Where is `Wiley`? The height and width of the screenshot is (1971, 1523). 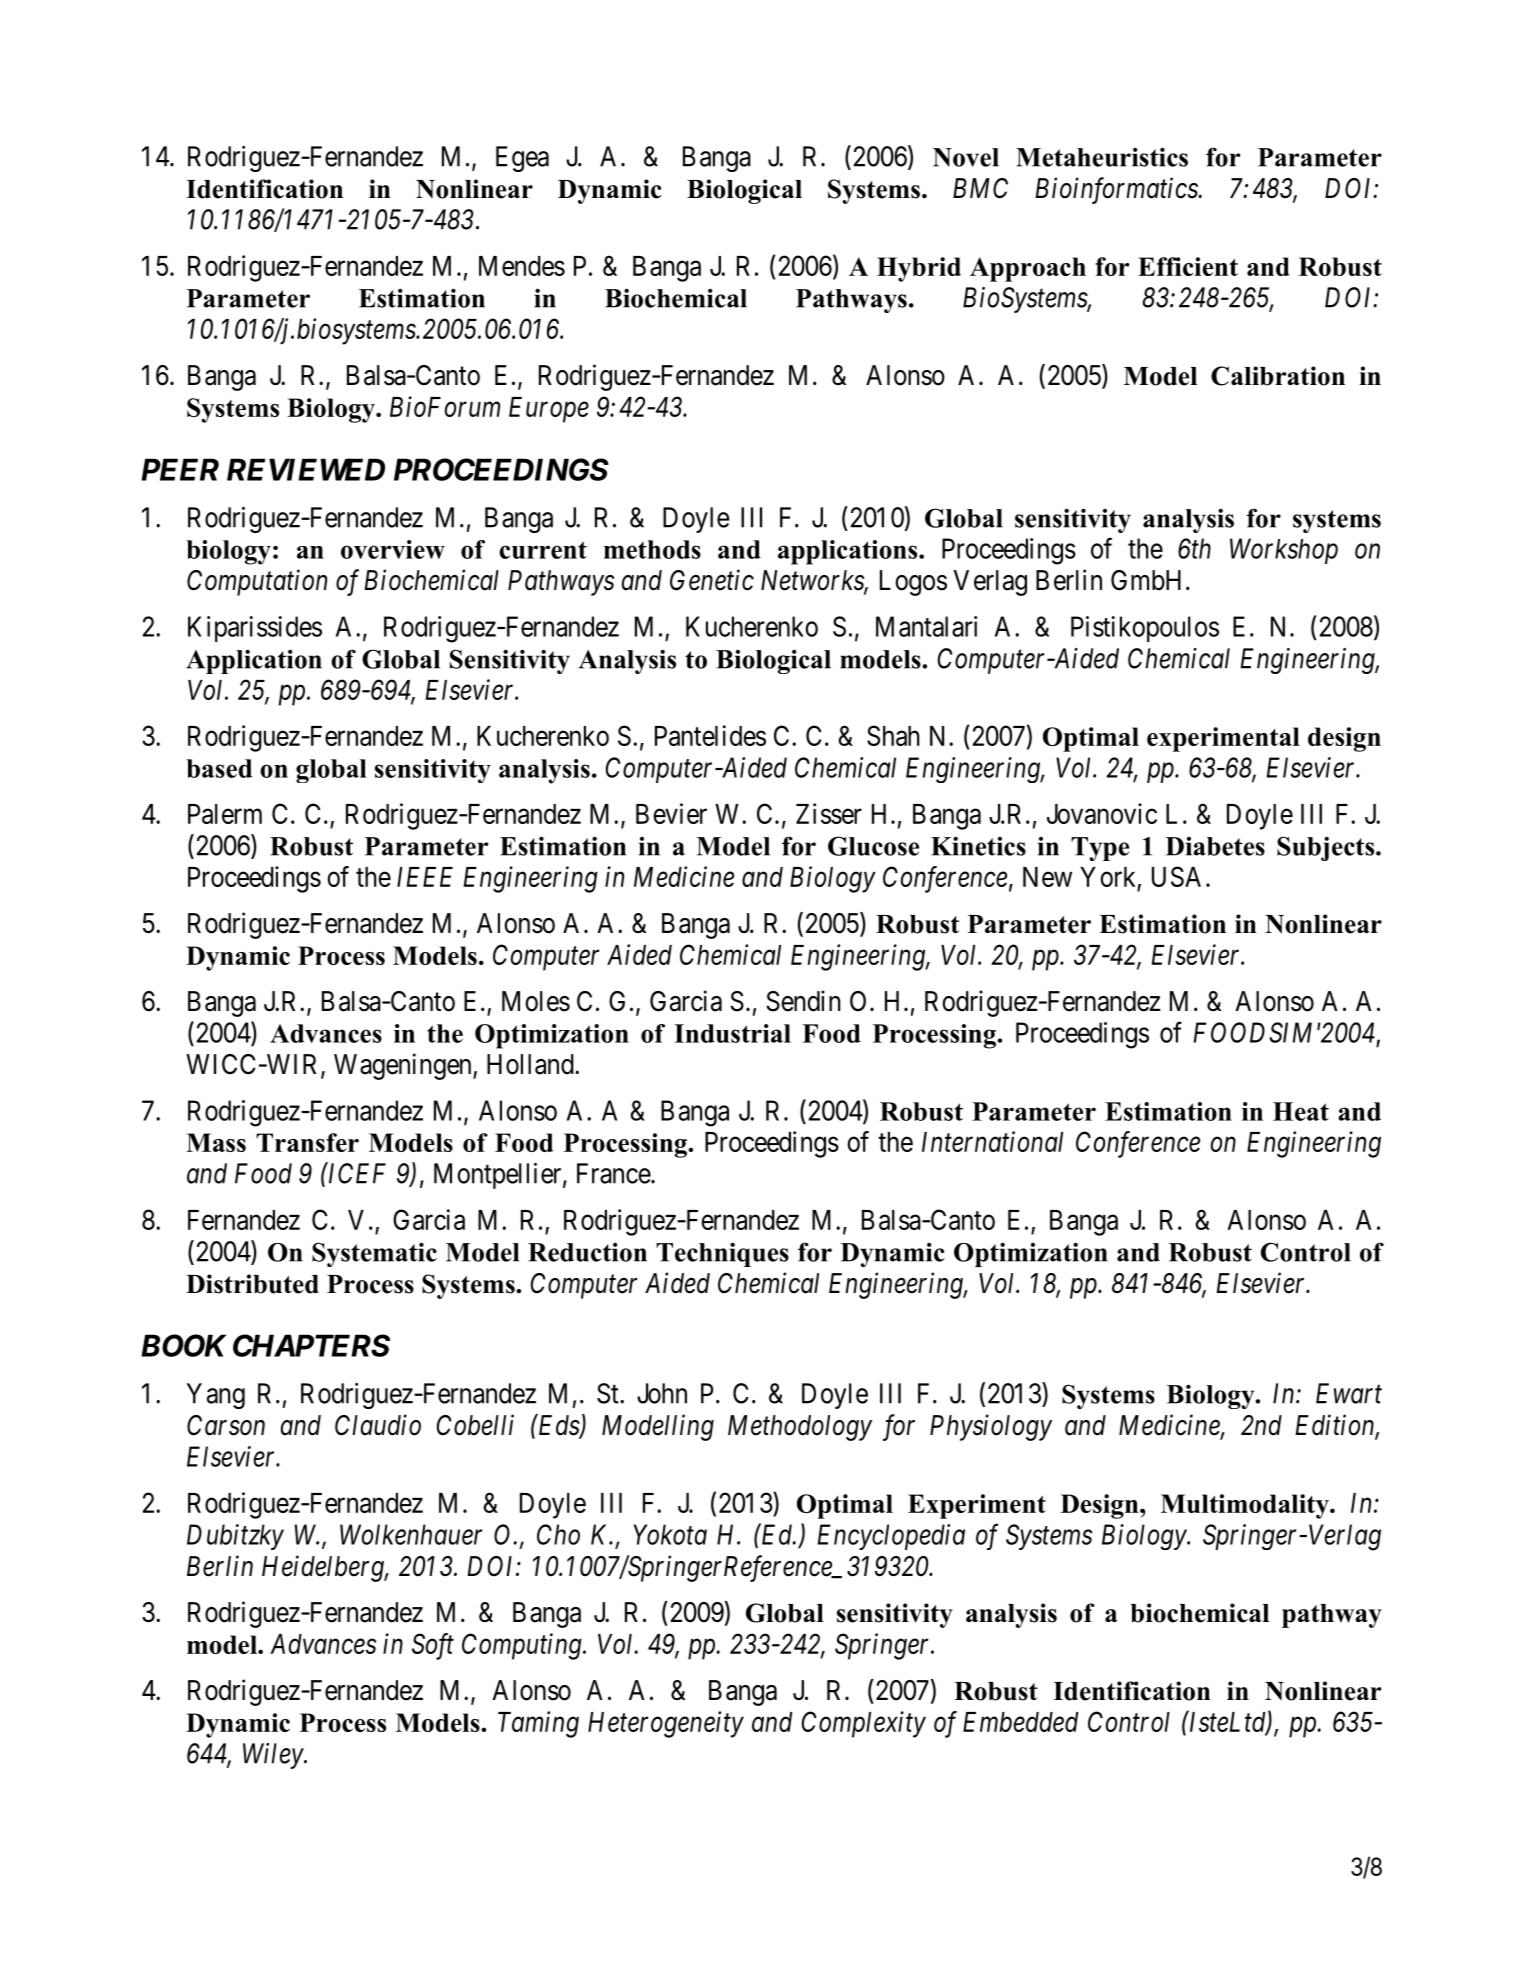
Wiley is located at coordinates (274, 1756).
